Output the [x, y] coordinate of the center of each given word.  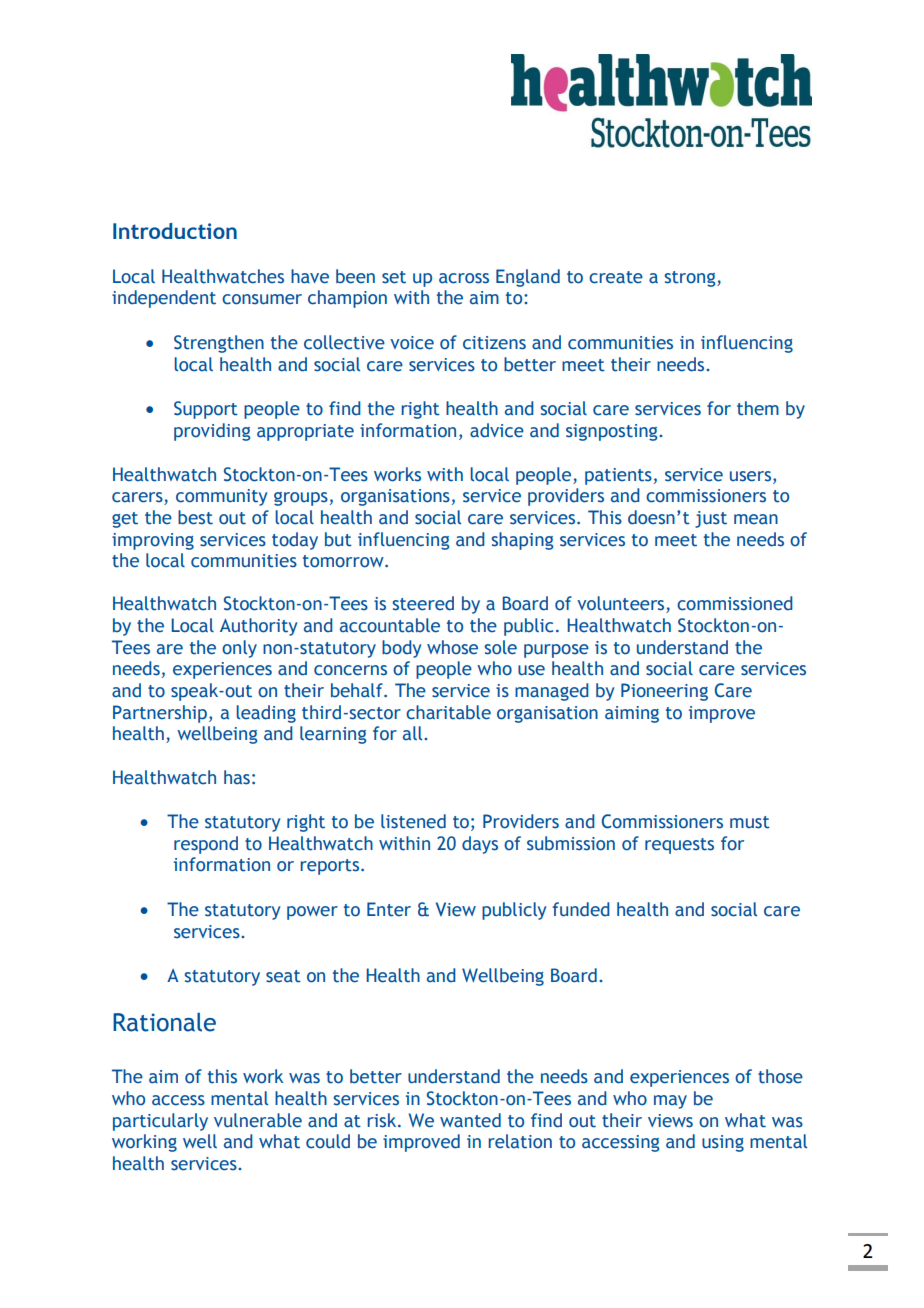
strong [691, 279]
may [670, 1102]
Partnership [160, 714]
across [464, 278]
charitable [448, 712]
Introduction [175, 231]
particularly [160, 1122]
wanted [470, 1120]
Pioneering [664, 692]
